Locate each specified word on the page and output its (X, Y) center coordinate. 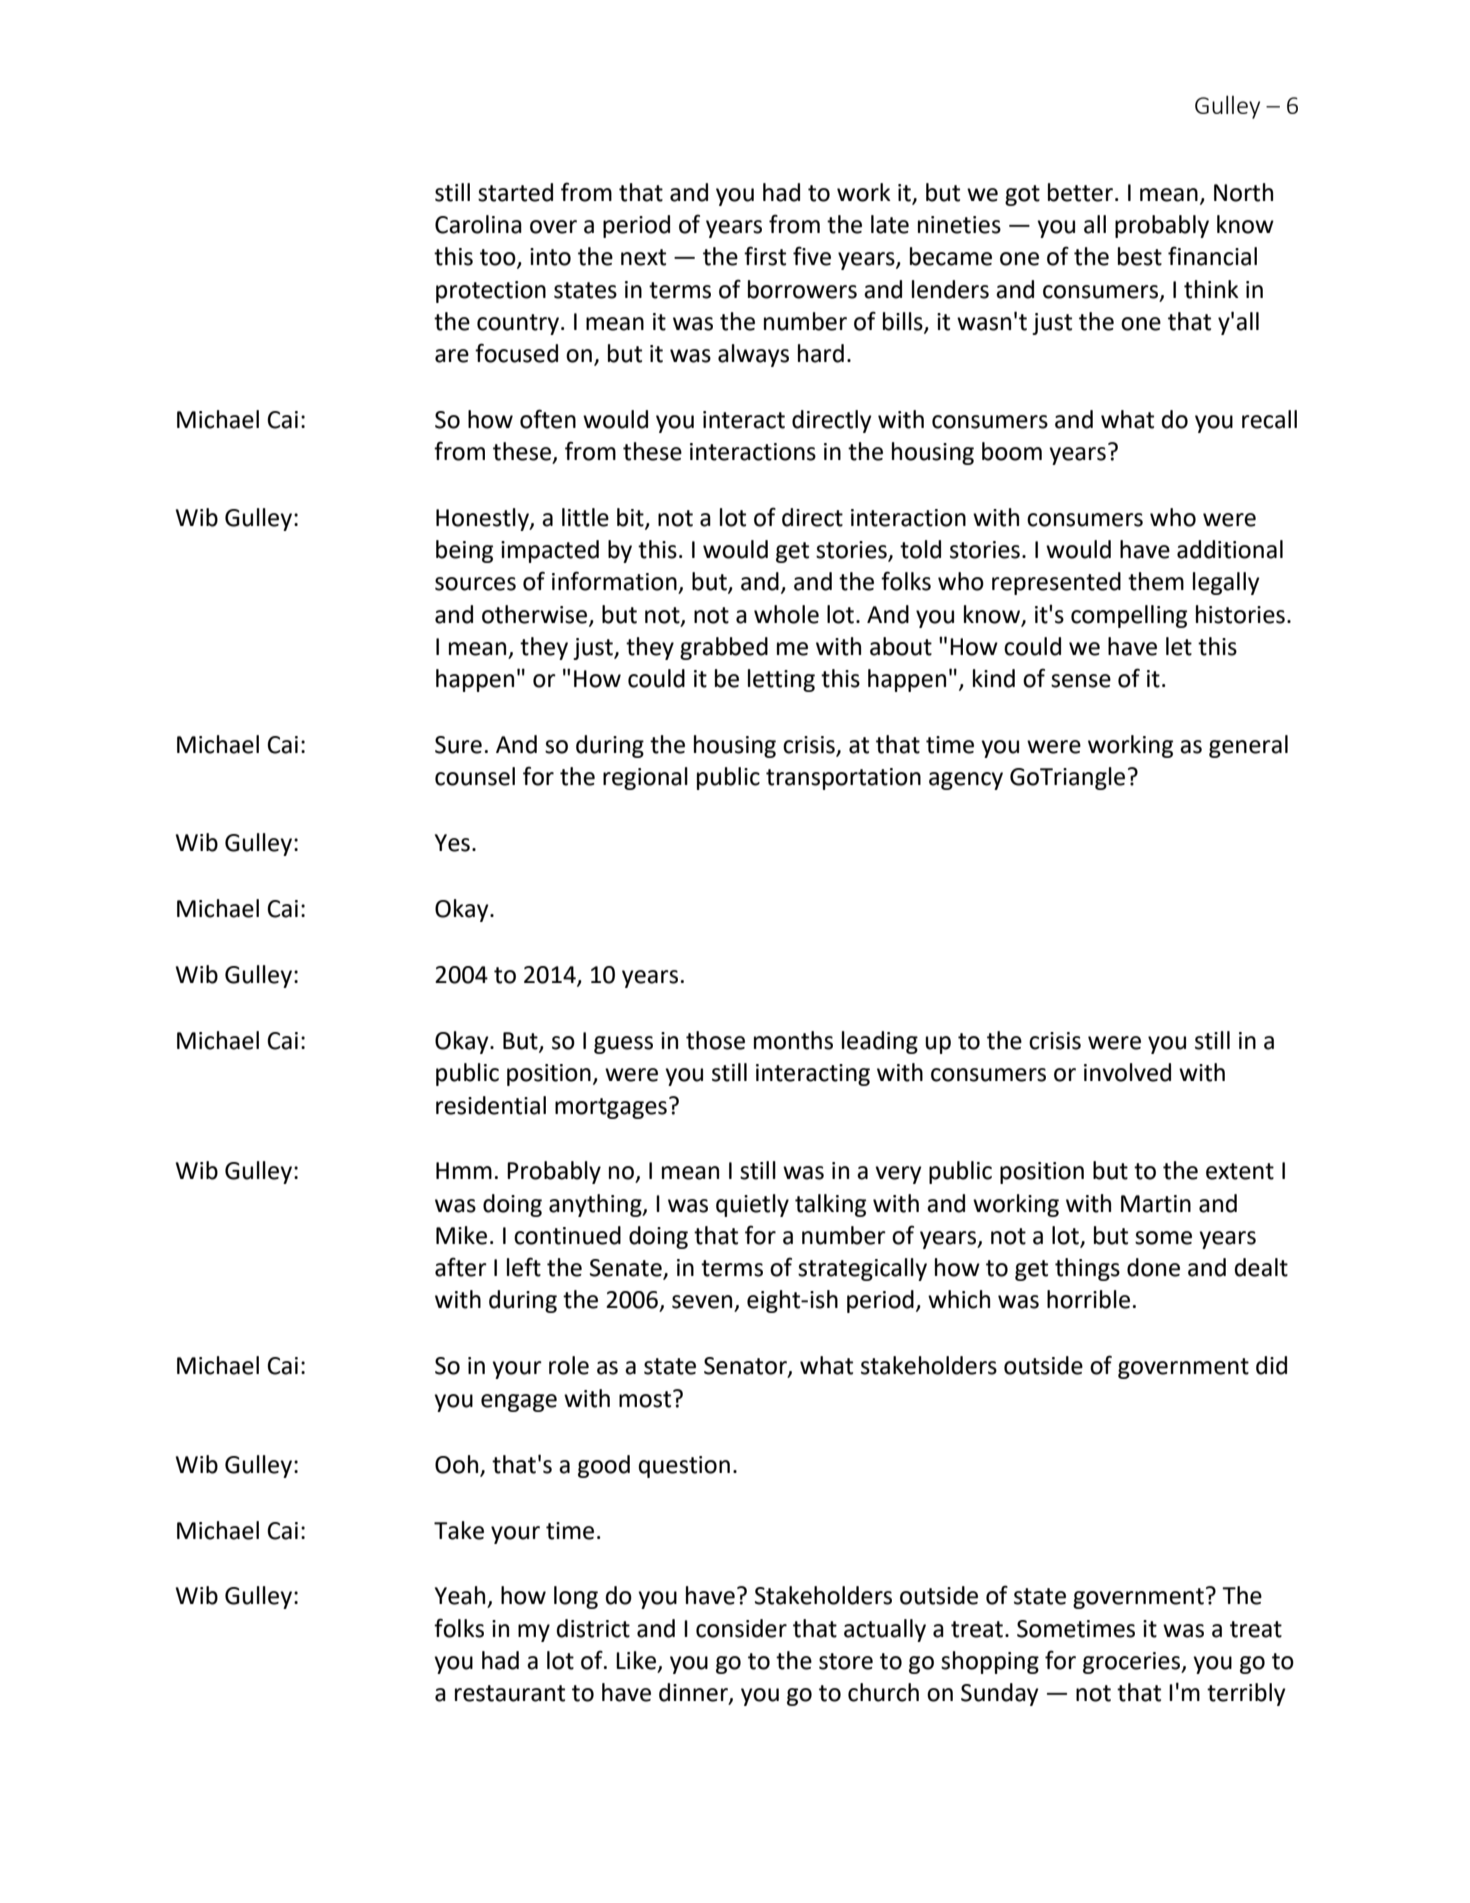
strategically (862, 1269)
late (890, 224)
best (1140, 256)
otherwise (536, 615)
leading (880, 1042)
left (524, 1267)
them (1156, 581)
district (593, 1628)
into (550, 257)
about (901, 646)
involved (1127, 1072)
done (1153, 1267)
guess (623, 1045)
